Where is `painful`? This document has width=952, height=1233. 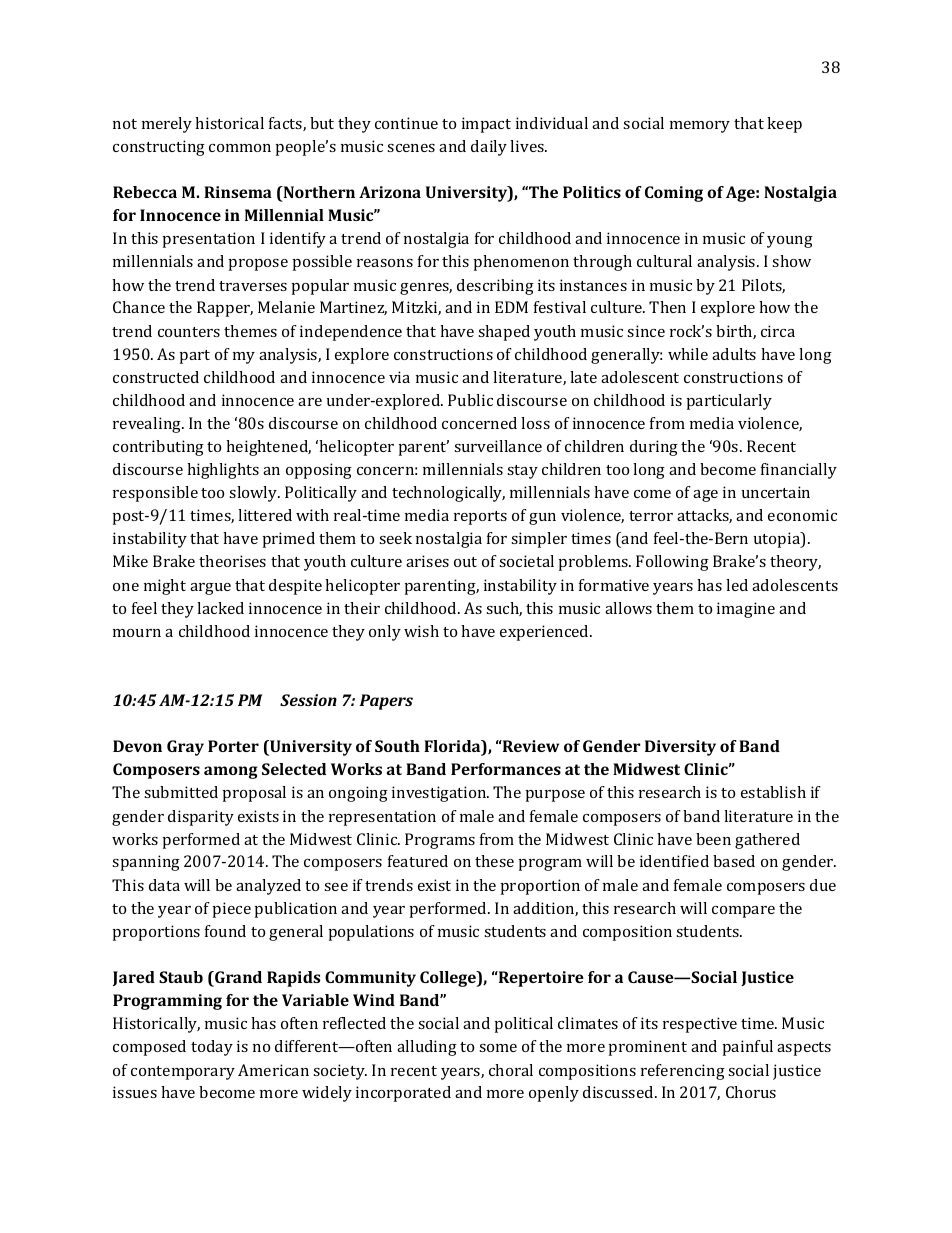
painful is located at coordinates (748, 1048).
